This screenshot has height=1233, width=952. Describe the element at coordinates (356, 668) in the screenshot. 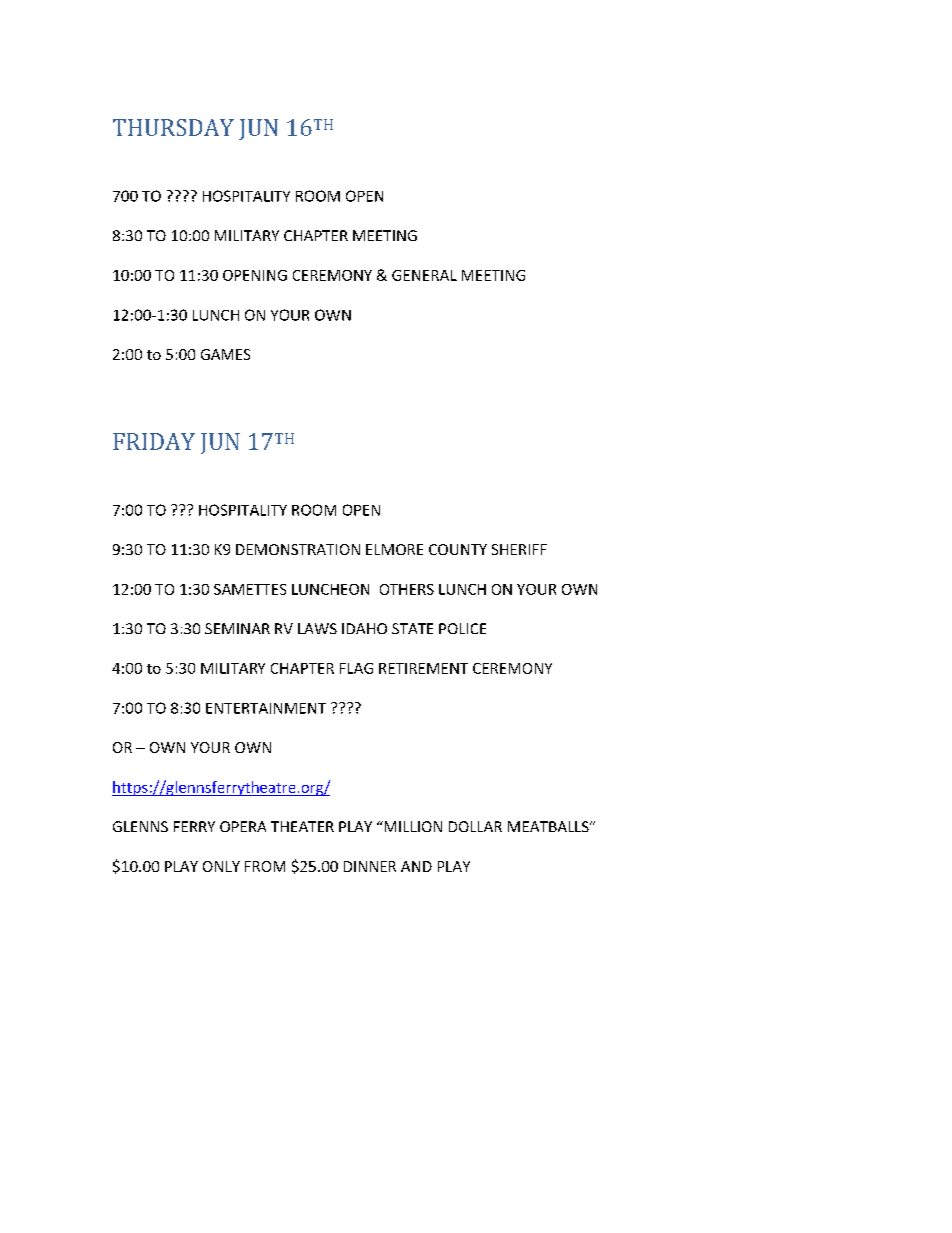

I see `FLAG` at that location.
